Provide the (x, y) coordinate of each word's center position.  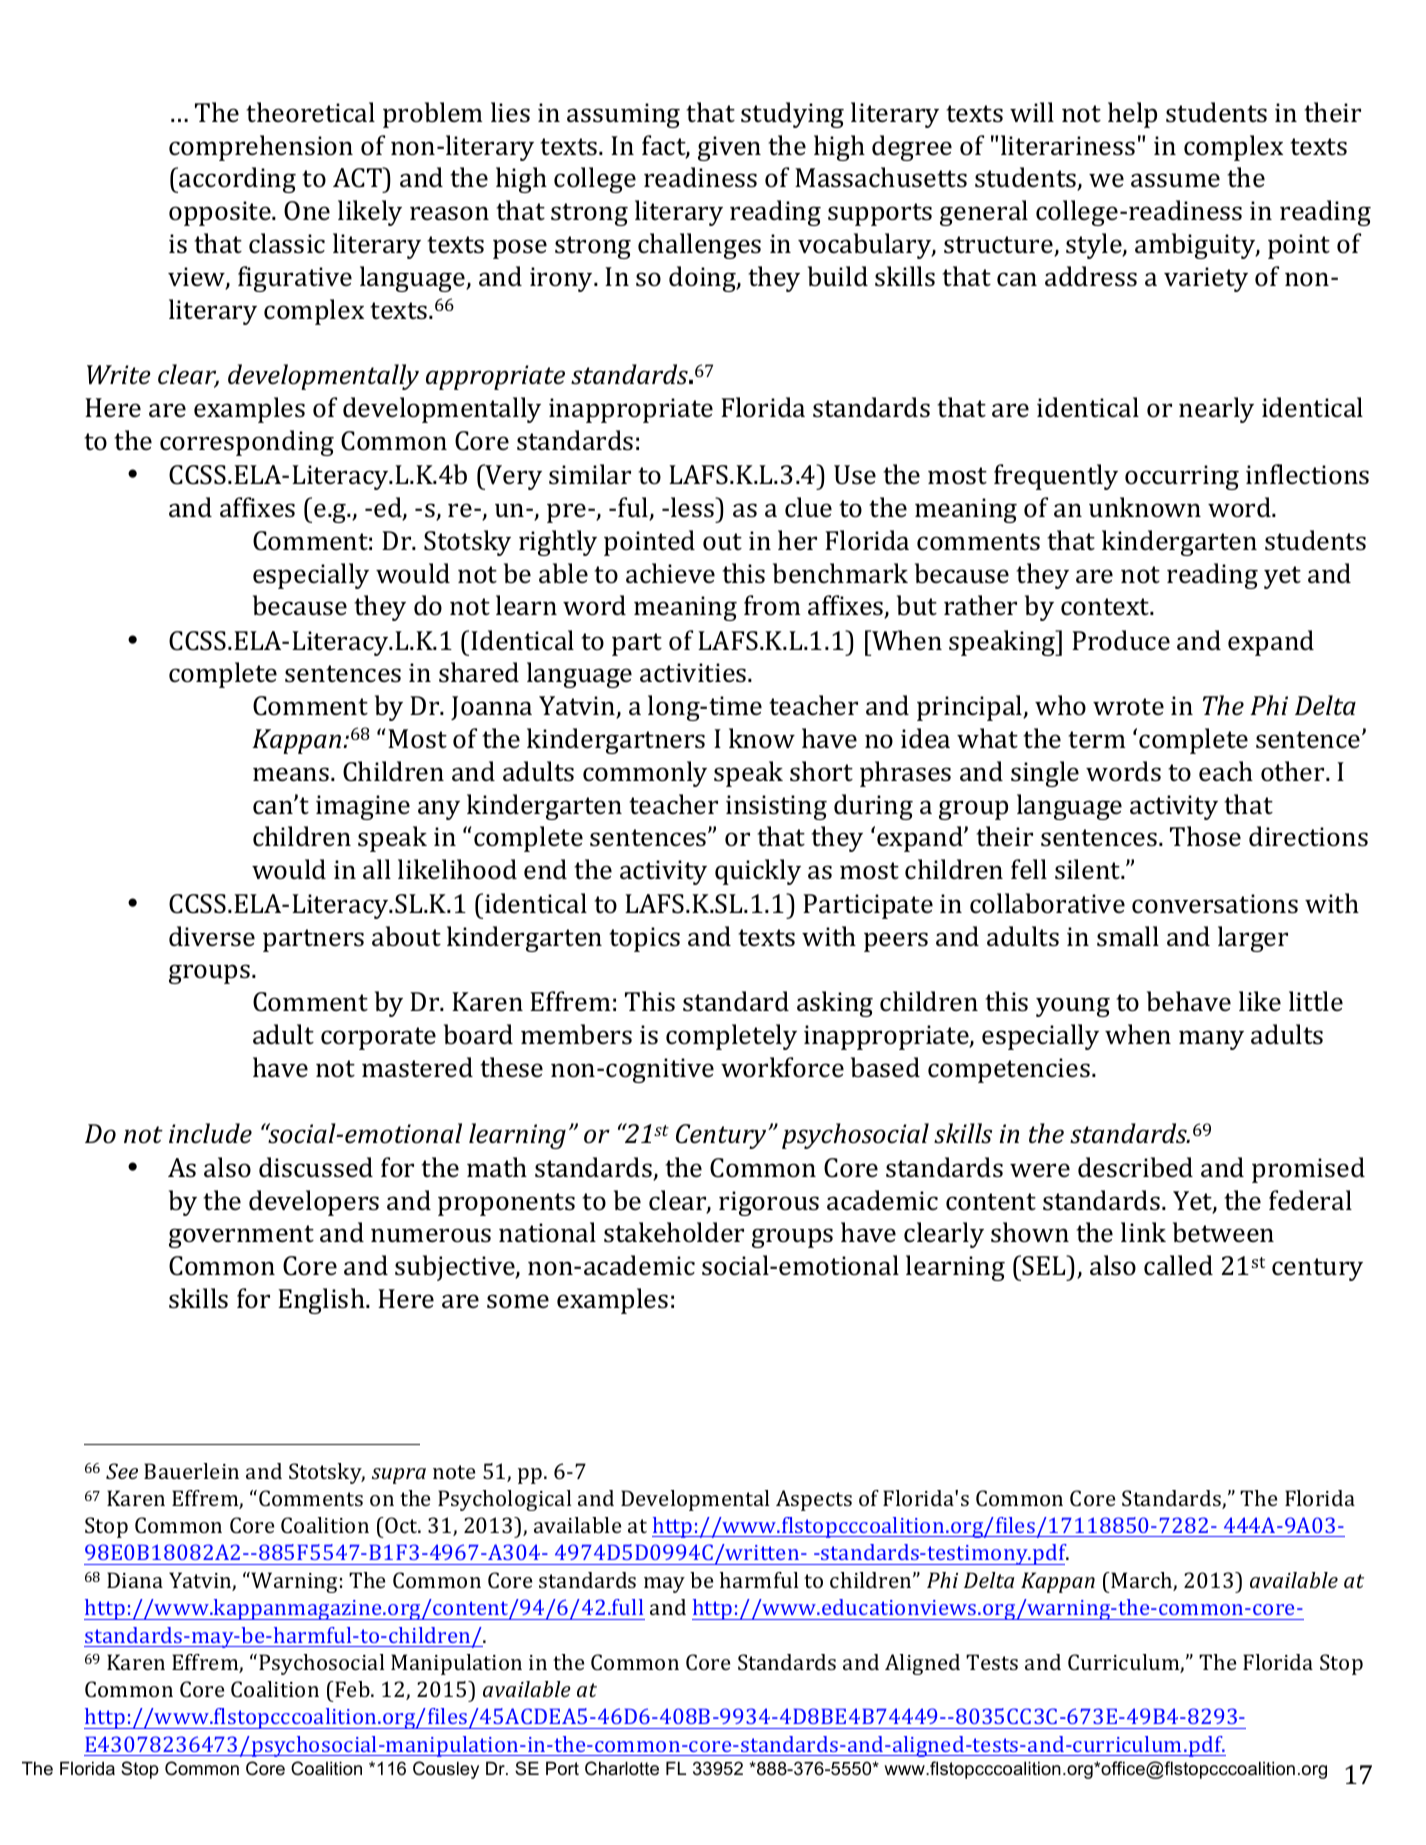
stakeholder (674, 1232)
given (729, 148)
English (322, 1301)
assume (1175, 180)
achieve (670, 573)
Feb (352, 1689)
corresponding (247, 443)
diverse (212, 936)
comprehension (261, 148)
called (1178, 1265)
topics (644, 939)
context (1106, 607)
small (1128, 936)
